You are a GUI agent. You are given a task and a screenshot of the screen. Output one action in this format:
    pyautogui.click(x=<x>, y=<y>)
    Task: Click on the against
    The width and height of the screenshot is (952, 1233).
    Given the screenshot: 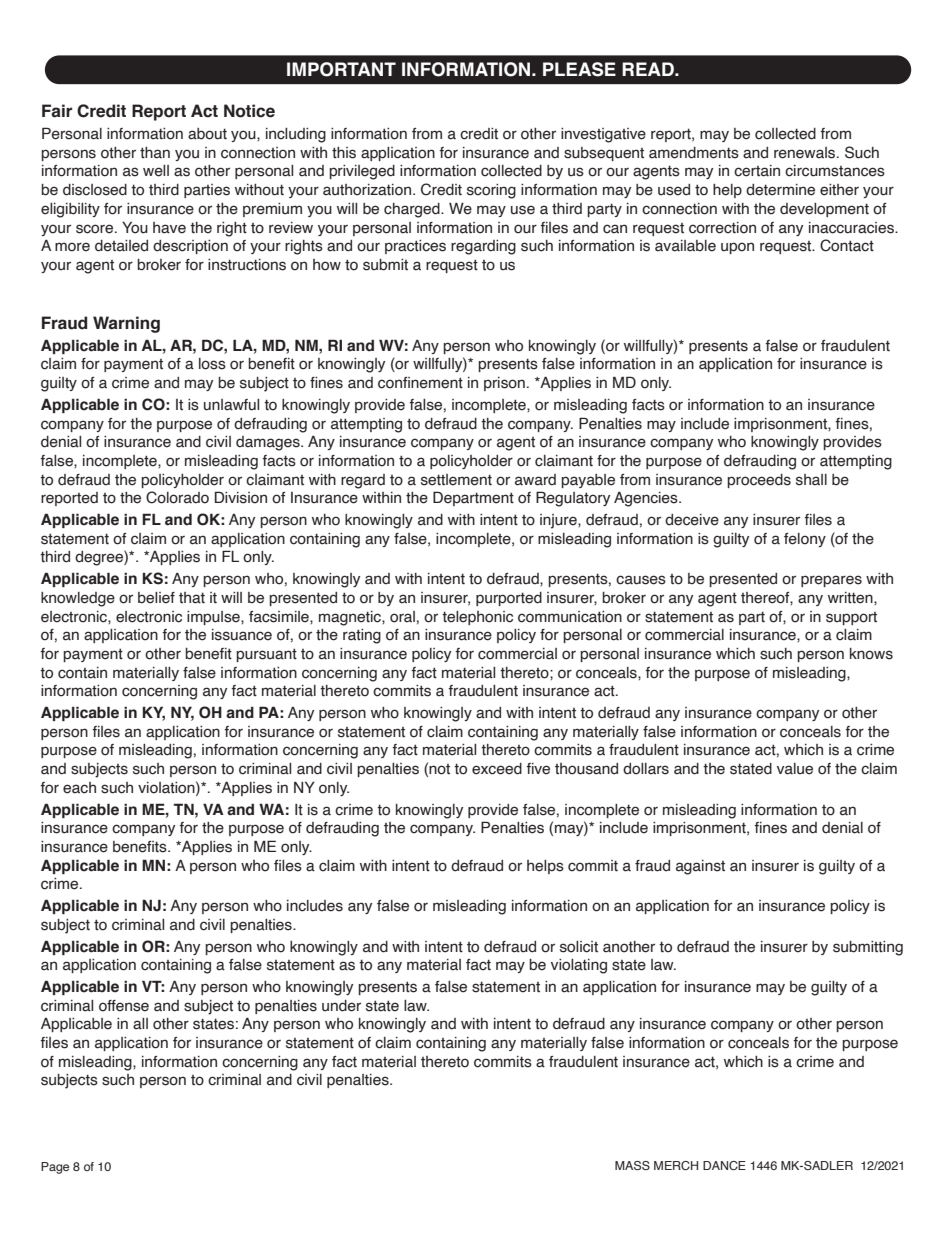 What is the action you would take?
    pyautogui.click(x=700, y=867)
